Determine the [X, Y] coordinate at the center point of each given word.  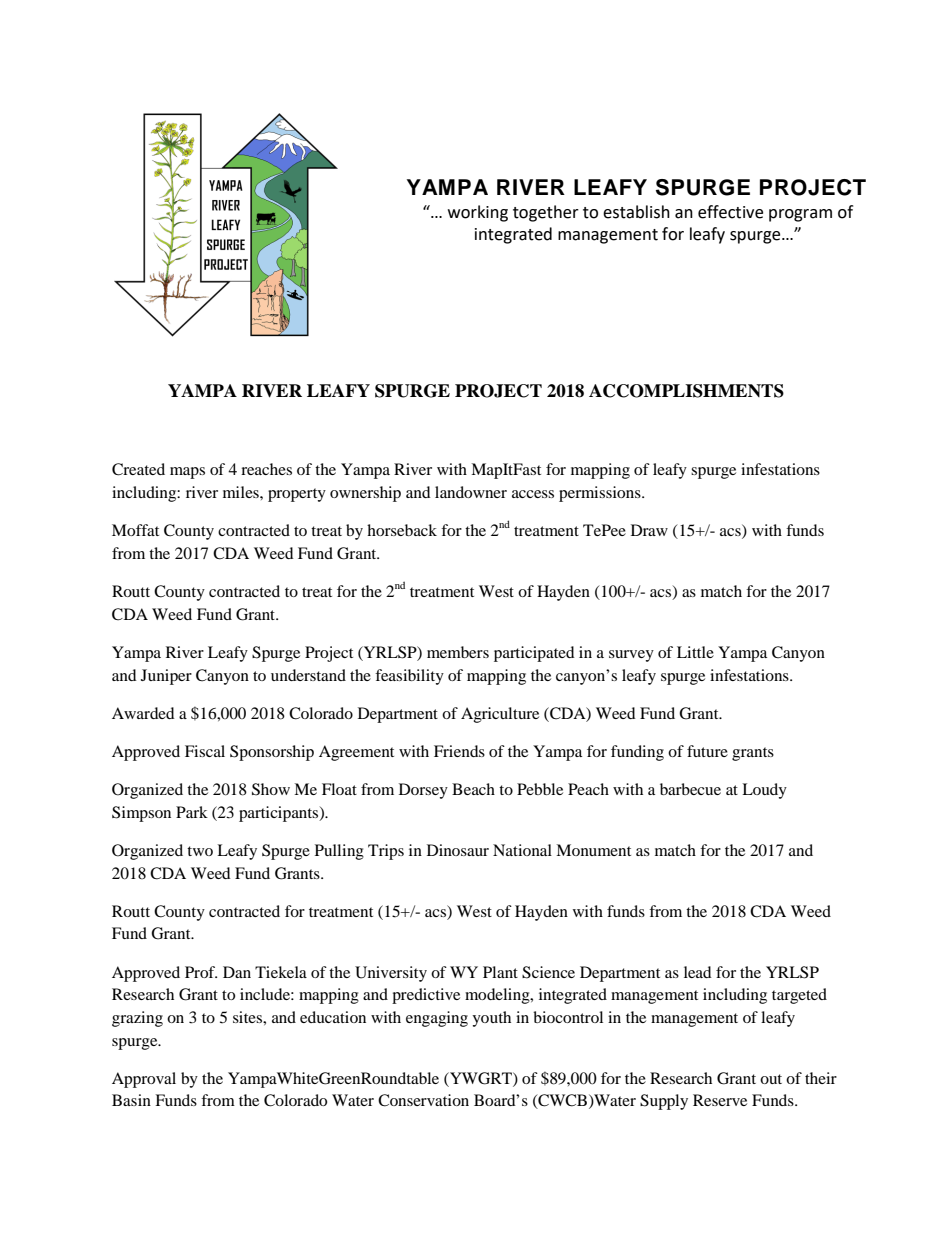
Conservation [423, 1100]
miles [242, 492]
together [546, 213]
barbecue [690, 789]
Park [192, 812]
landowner [471, 492]
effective [730, 212]
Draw [649, 530]
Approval [144, 1080]
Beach [473, 789]
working [478, 213]
